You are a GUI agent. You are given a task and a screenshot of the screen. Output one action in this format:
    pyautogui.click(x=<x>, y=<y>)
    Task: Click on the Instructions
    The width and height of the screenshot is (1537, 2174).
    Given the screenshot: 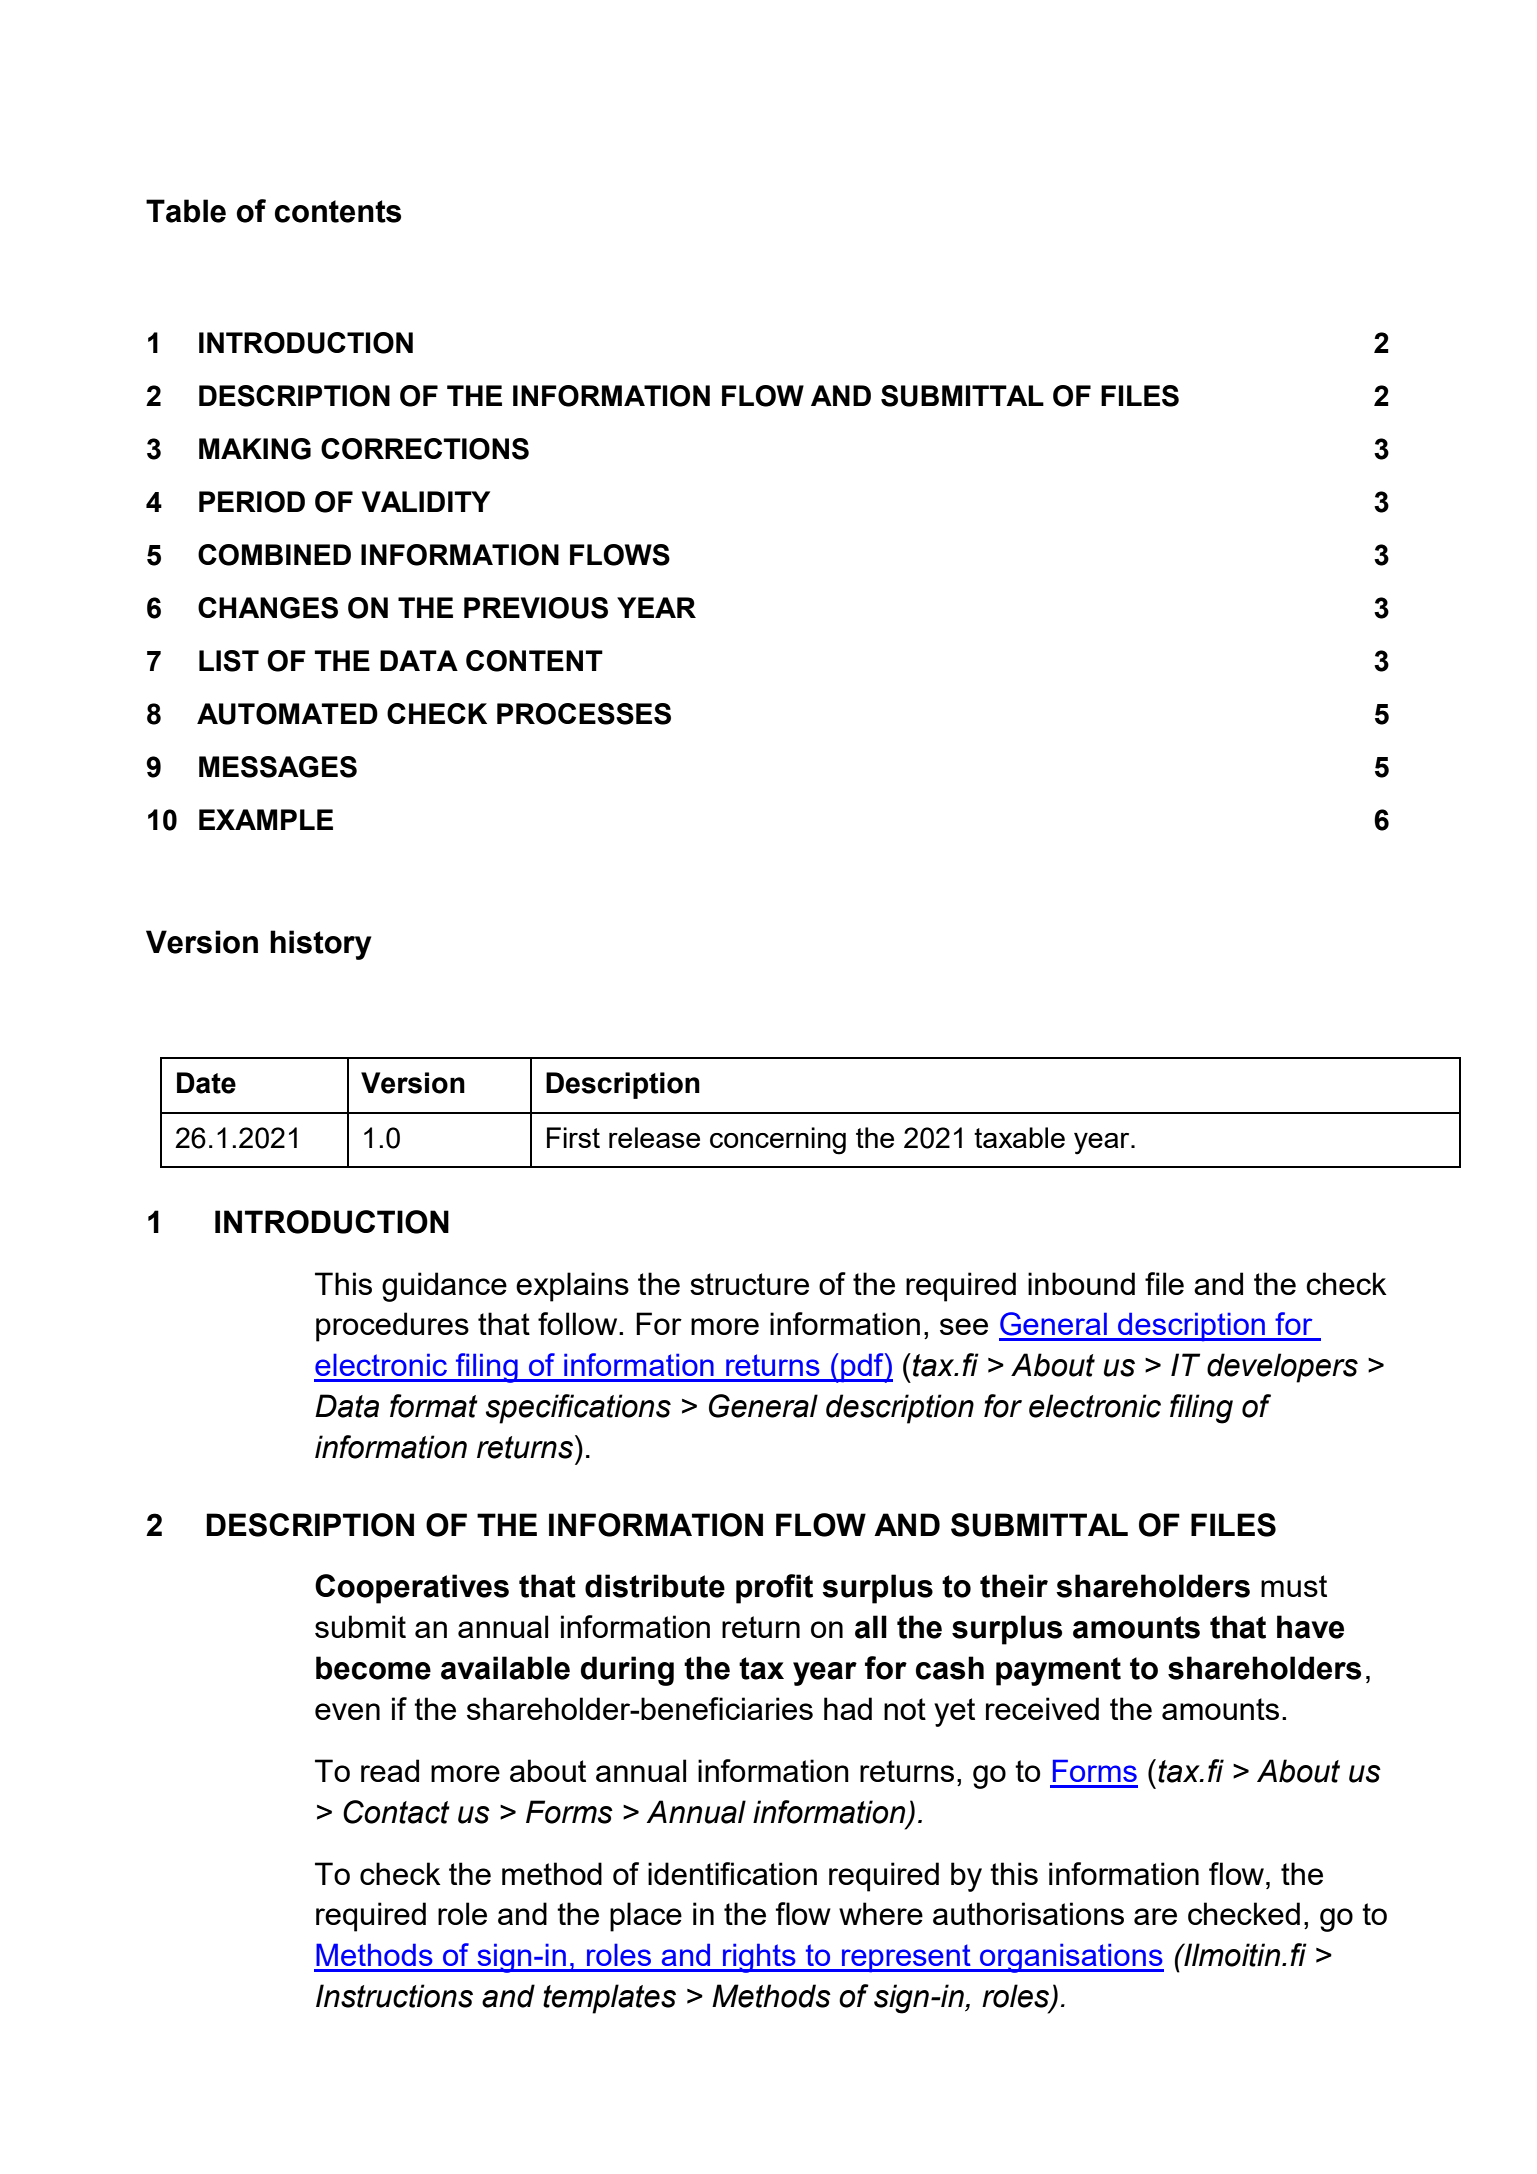 What is the action you would take?
    pyautogui.click(x=394, y=1996)
